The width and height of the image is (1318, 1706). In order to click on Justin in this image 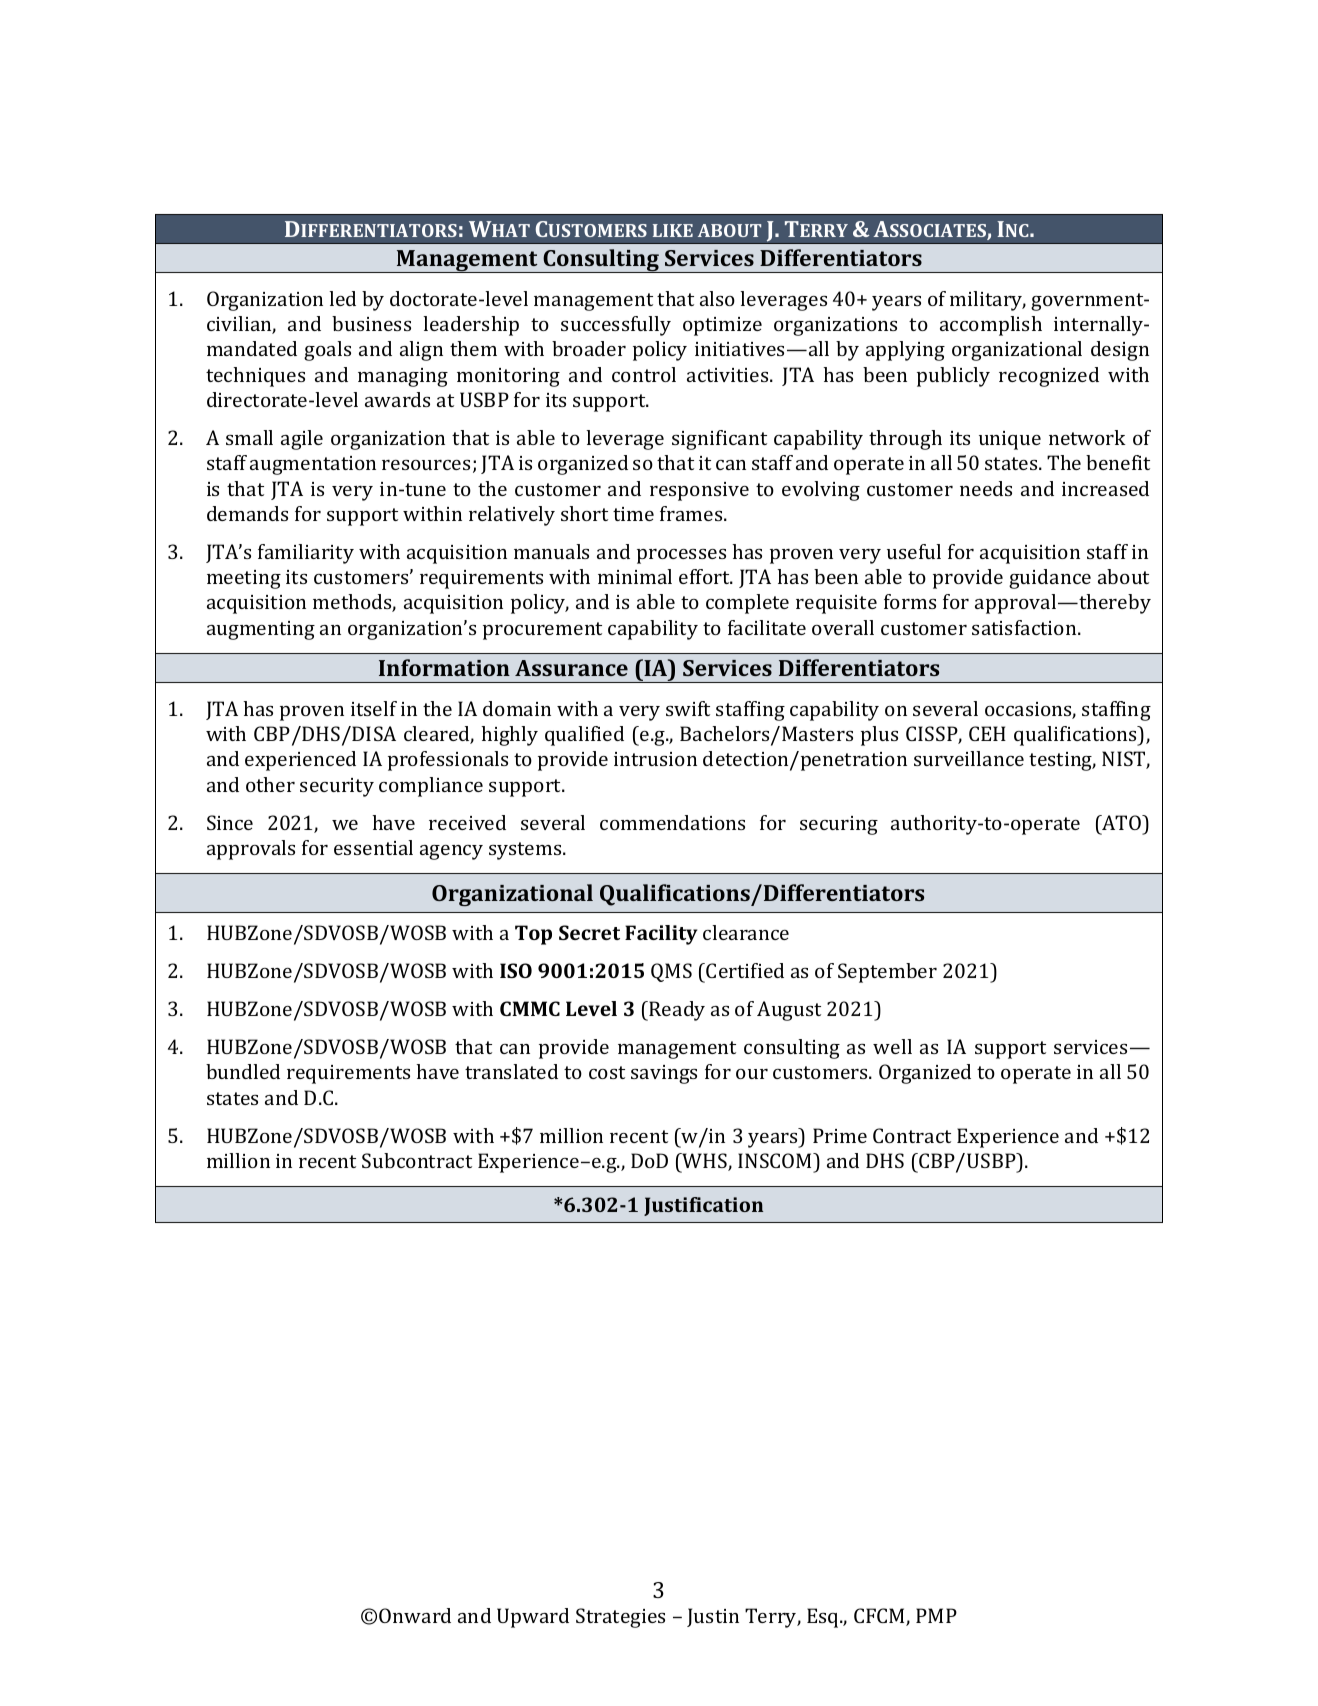, I will do `click(713, 1617)`.
